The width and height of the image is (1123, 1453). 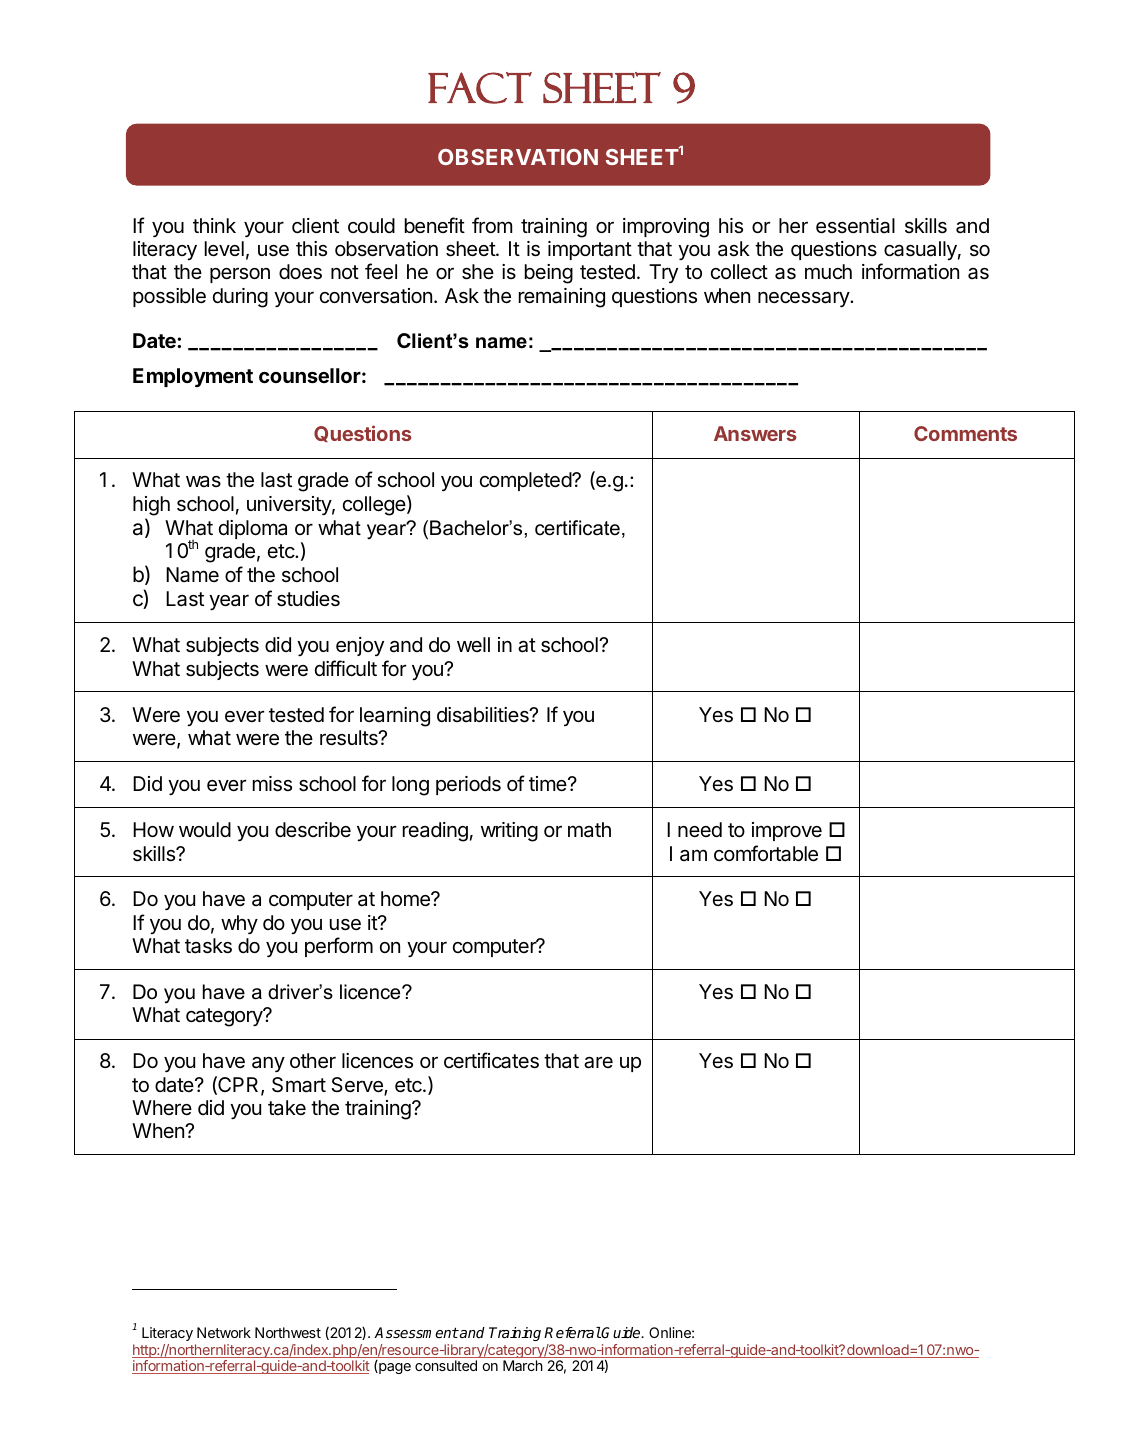 I want to click on essential, so click(x=855, y=226).
